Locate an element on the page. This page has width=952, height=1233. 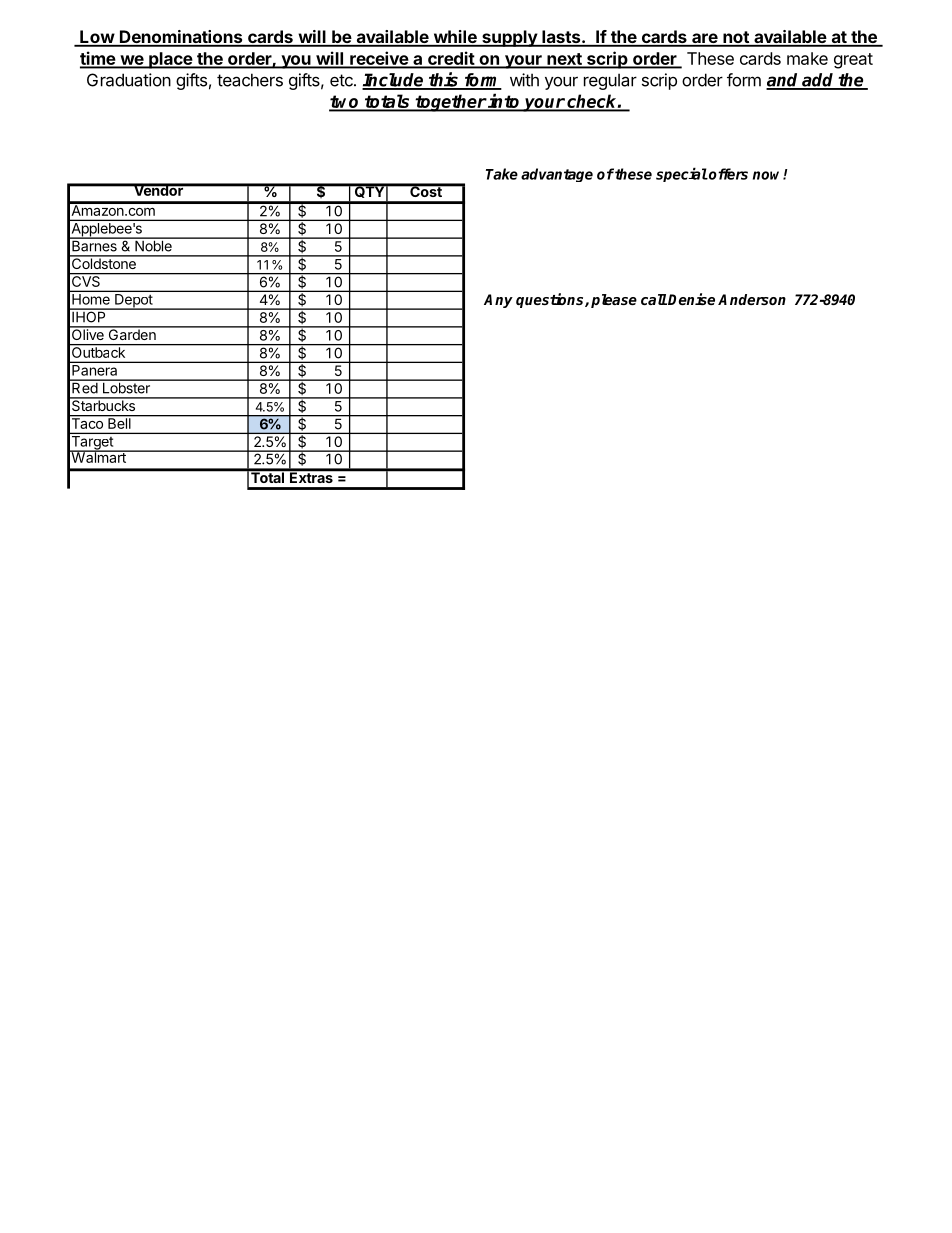
Denominations is located at coordinates (181, 38).
